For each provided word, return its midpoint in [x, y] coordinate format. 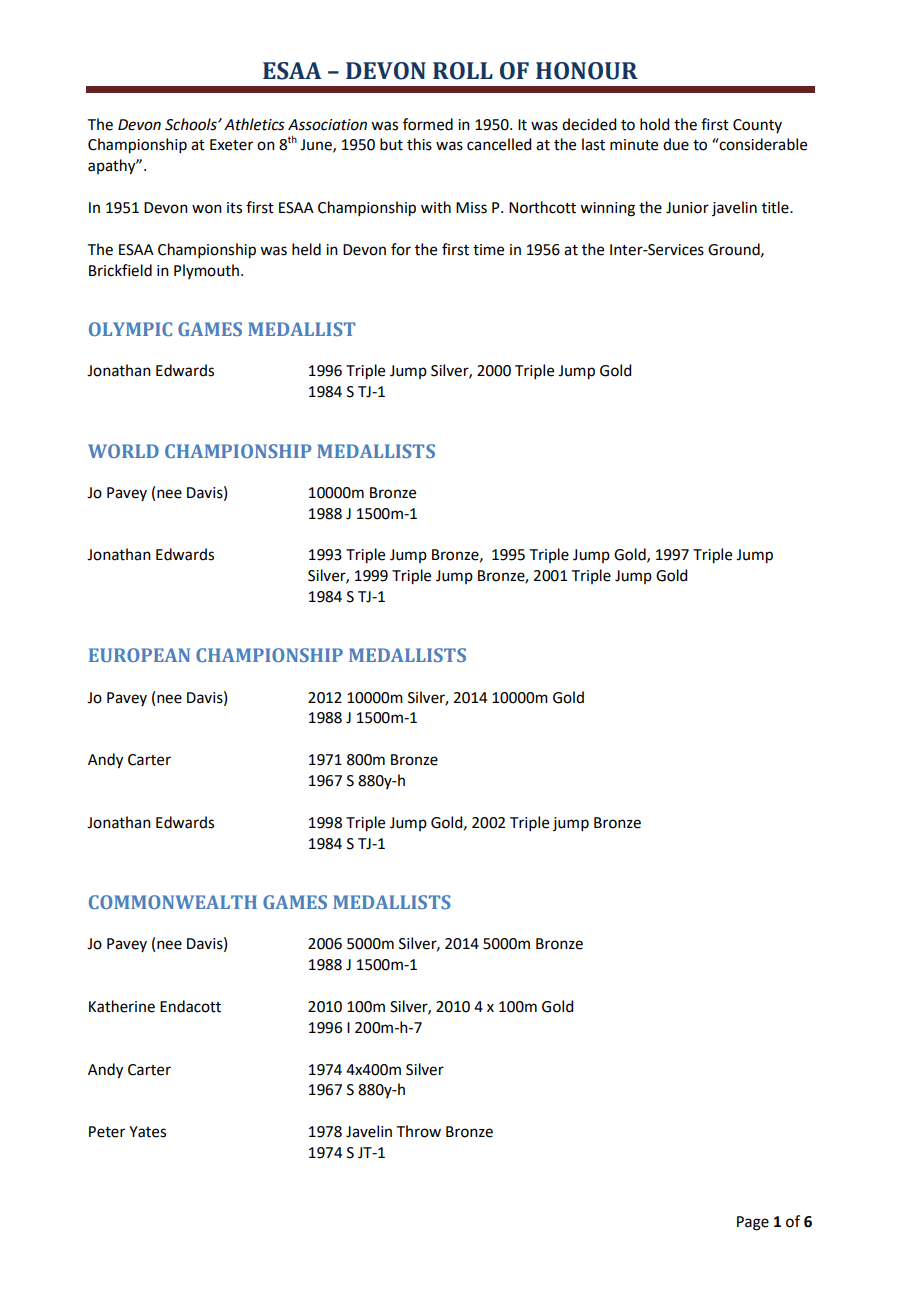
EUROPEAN [139, 655]
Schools [192, 124]
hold [654, 124]
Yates [147, 1132]
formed [428, 124]
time [488, 250]
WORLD [123, 451]
